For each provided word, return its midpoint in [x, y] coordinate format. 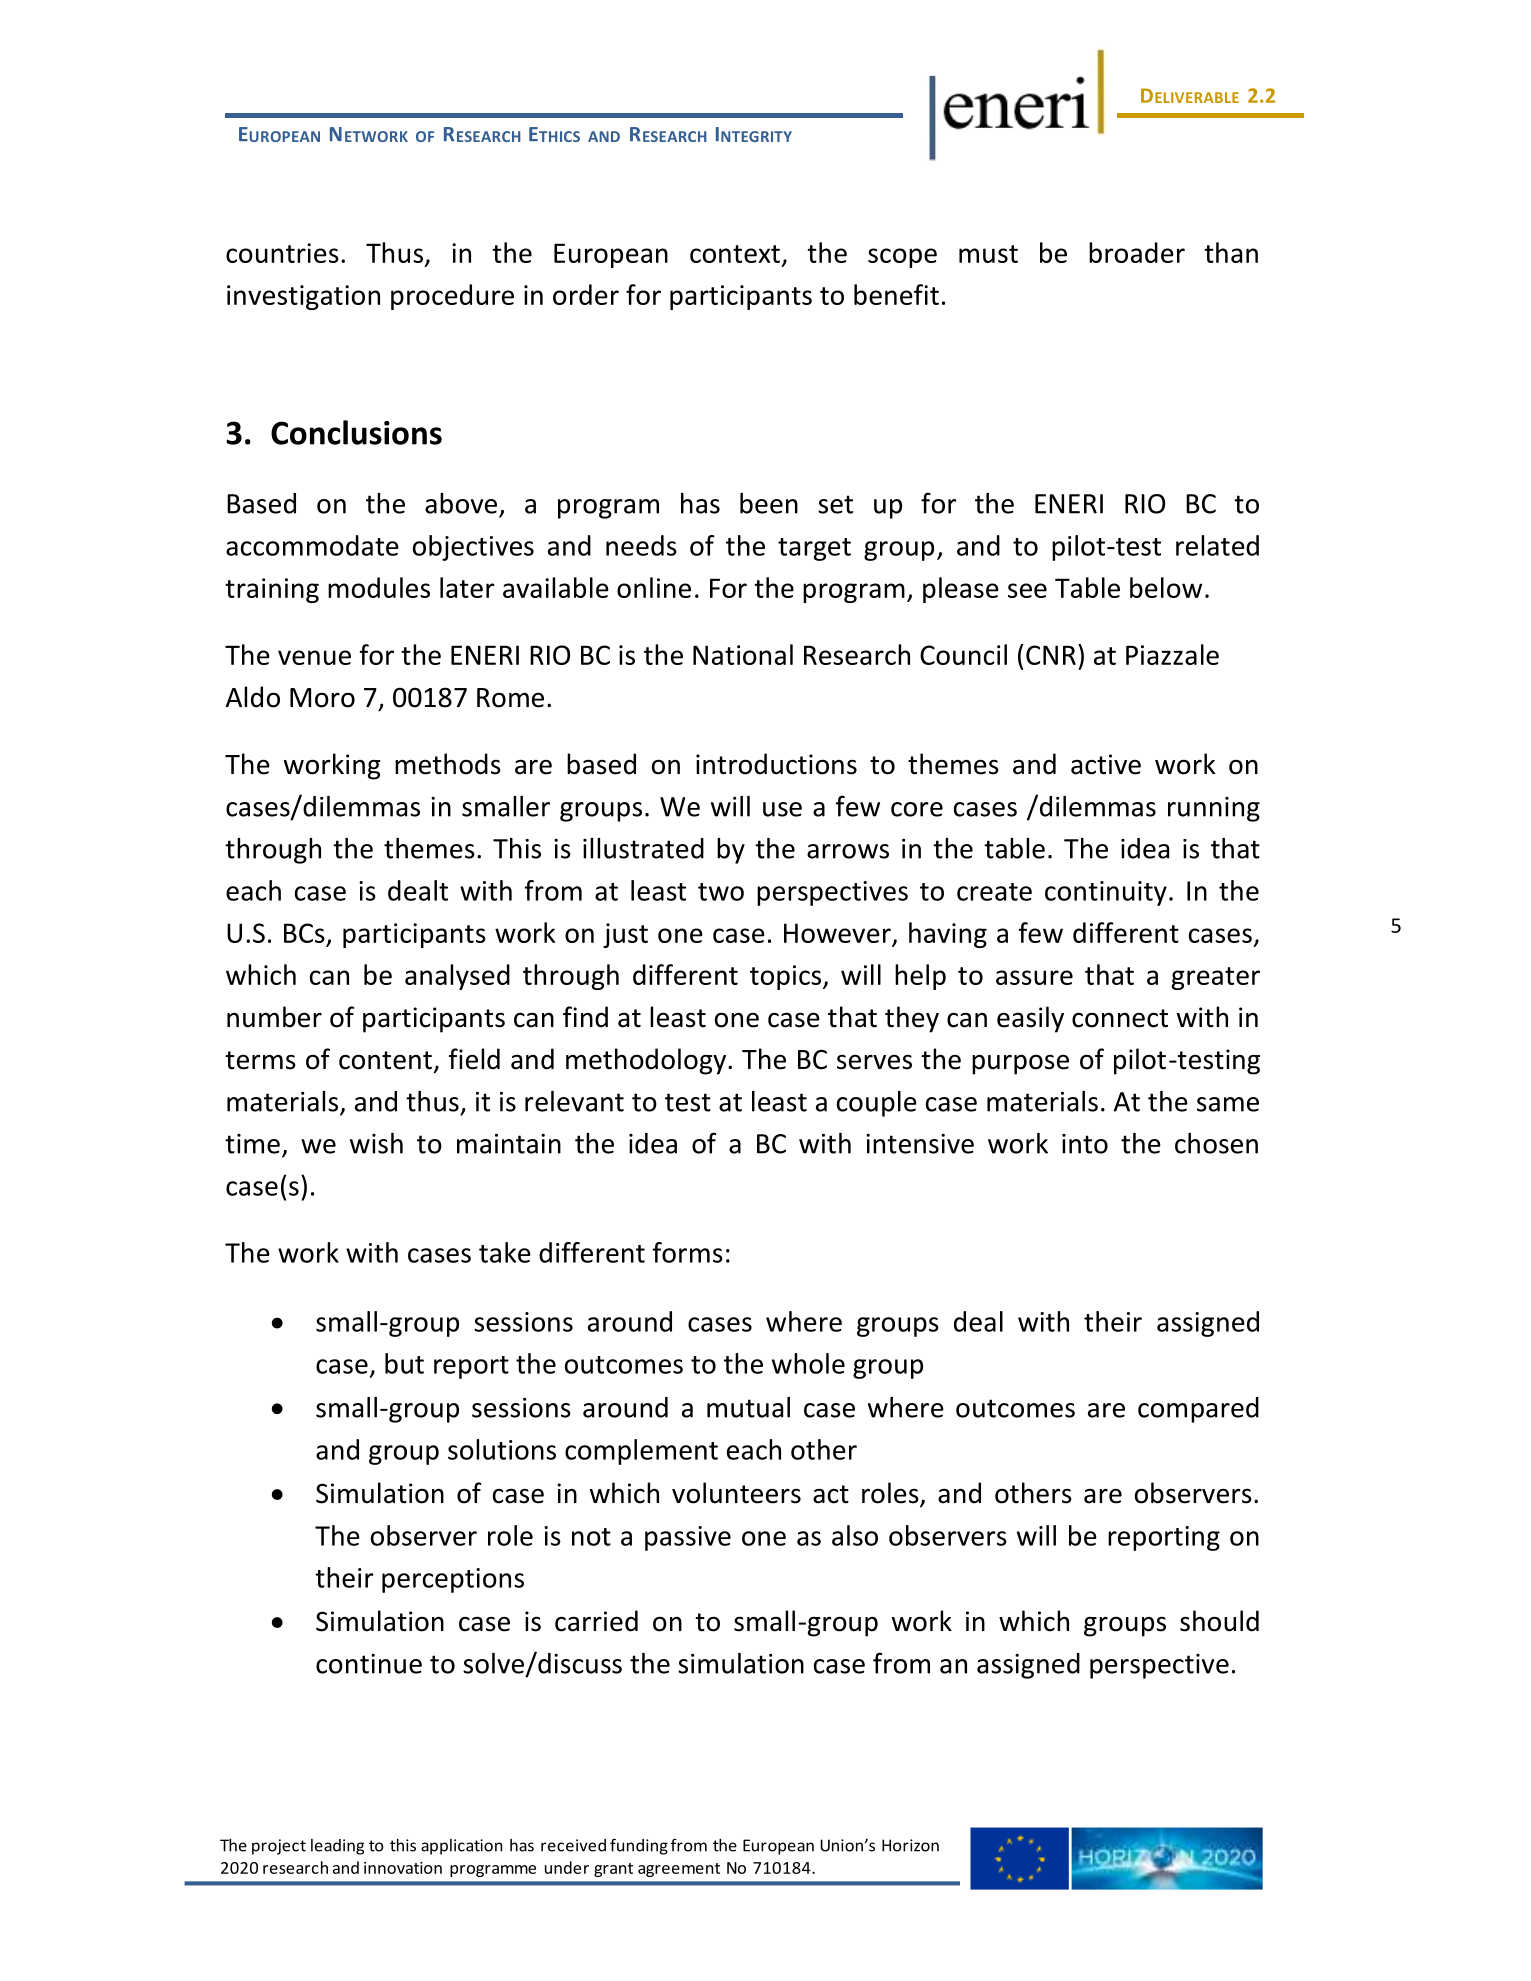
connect [1120, 1018]
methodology [647, 1061]
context [735, 254]
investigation [303, 297]
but [404, 1363]
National [743, 654]
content [385, 1060]
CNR [1051, 655]
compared [1198, 1410]
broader [1137, 252]
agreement [679, 1870]
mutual [748, 1407]
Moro [322, 698]
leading [337, 1847]
